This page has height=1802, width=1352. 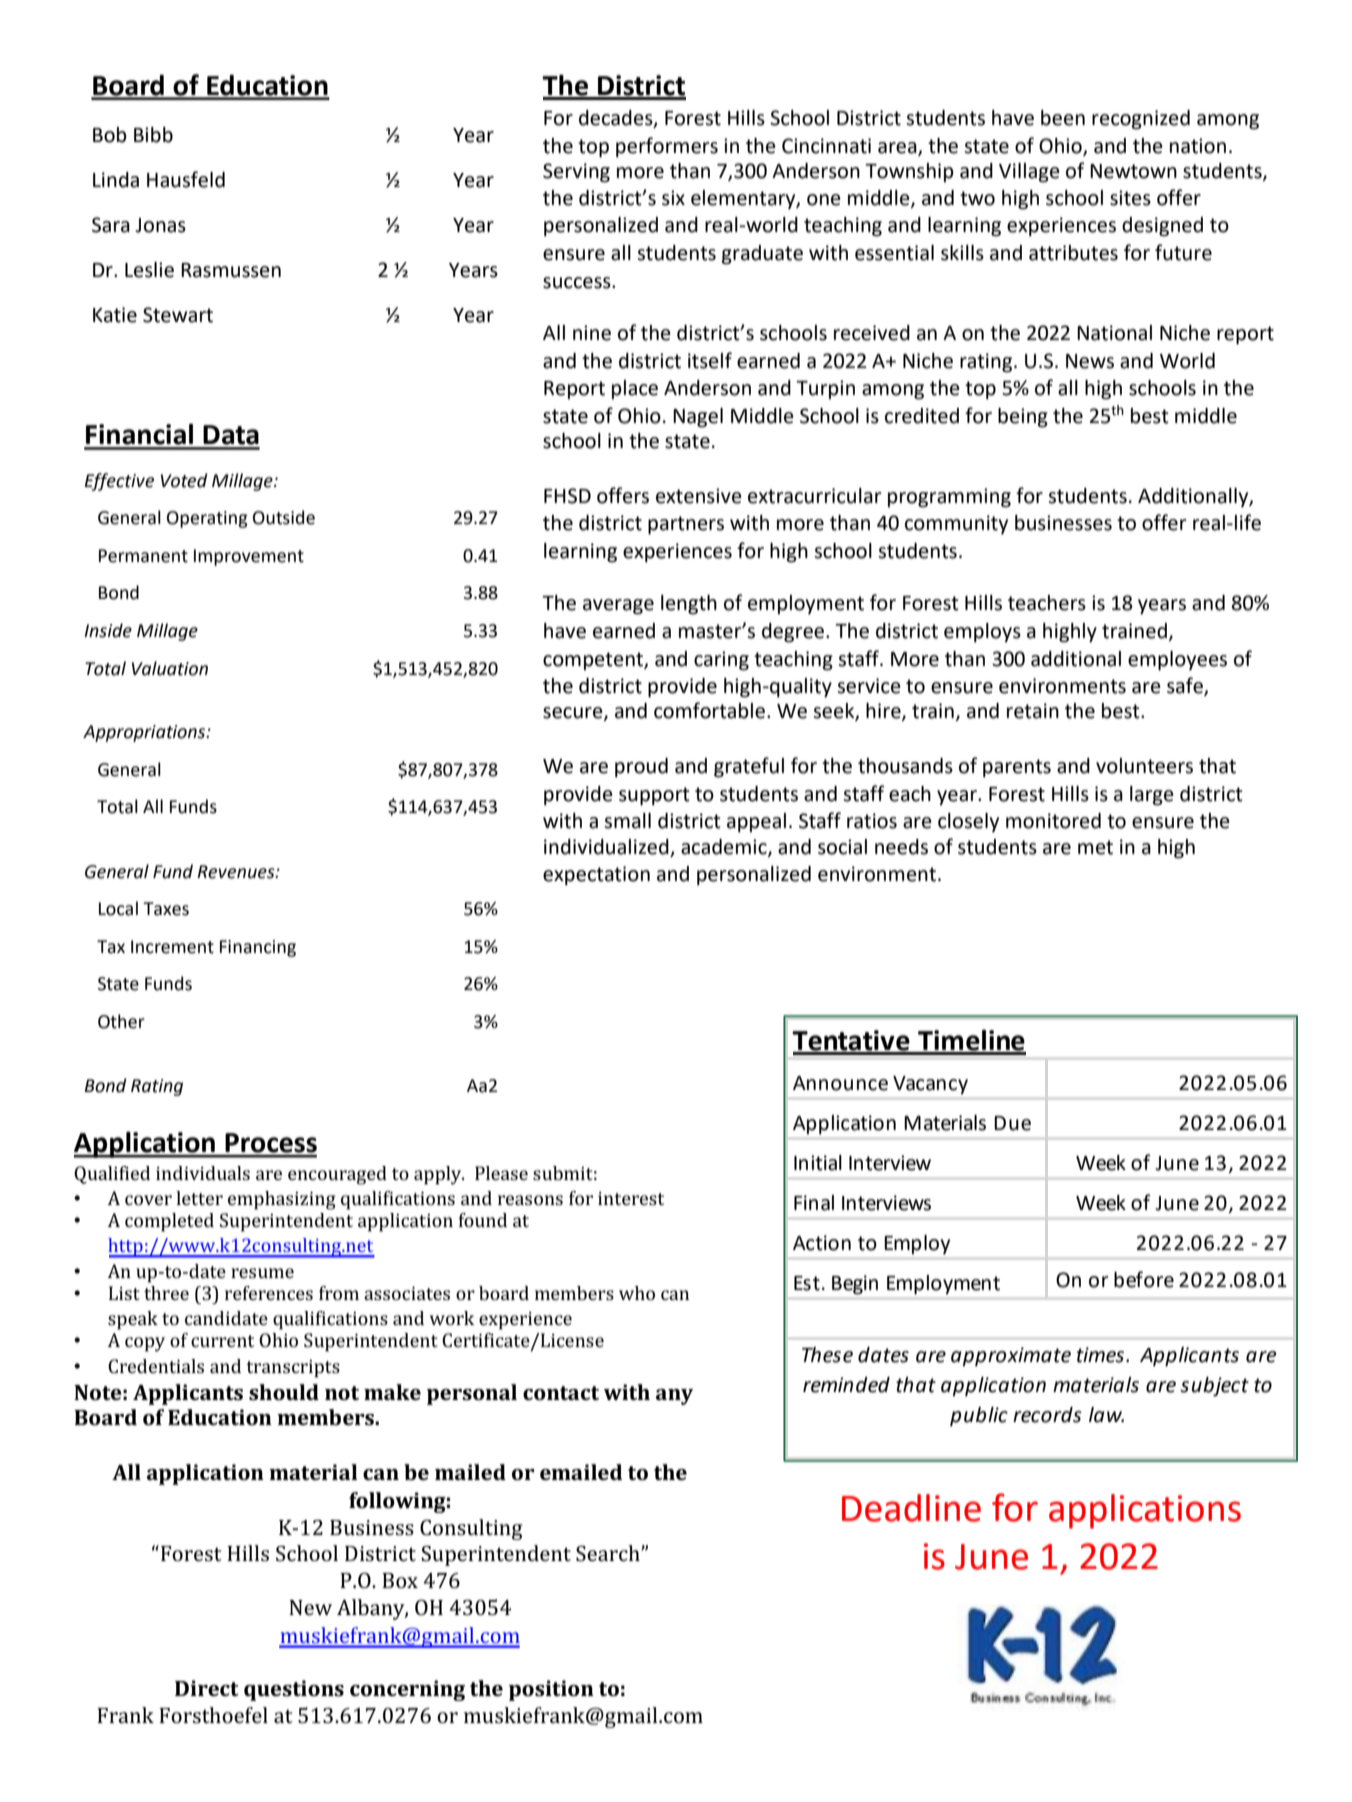 I want to click on Newtown, so click(x=1133, y=171).
